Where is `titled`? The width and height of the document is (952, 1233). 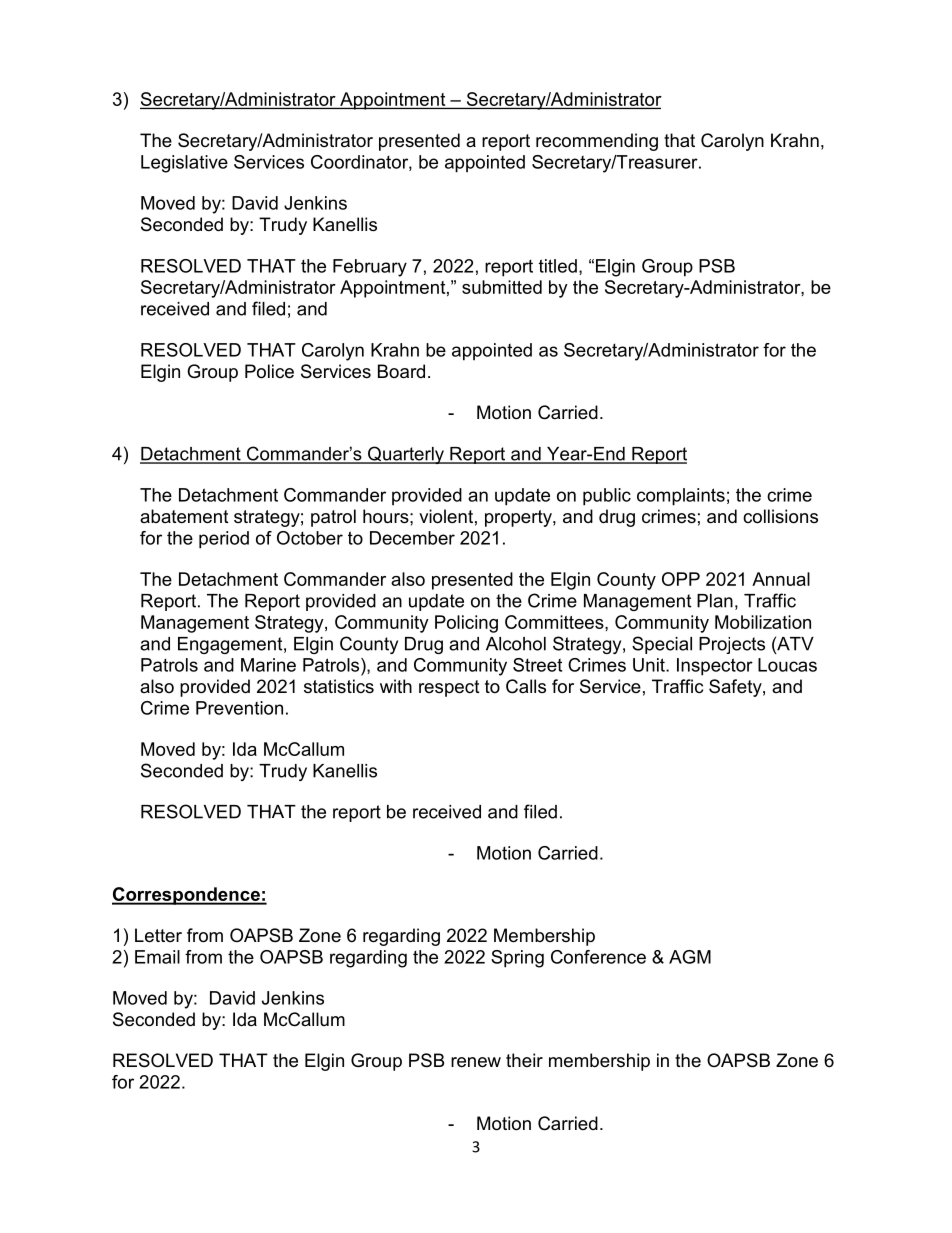
titled is located at coordinates (558, 266).
